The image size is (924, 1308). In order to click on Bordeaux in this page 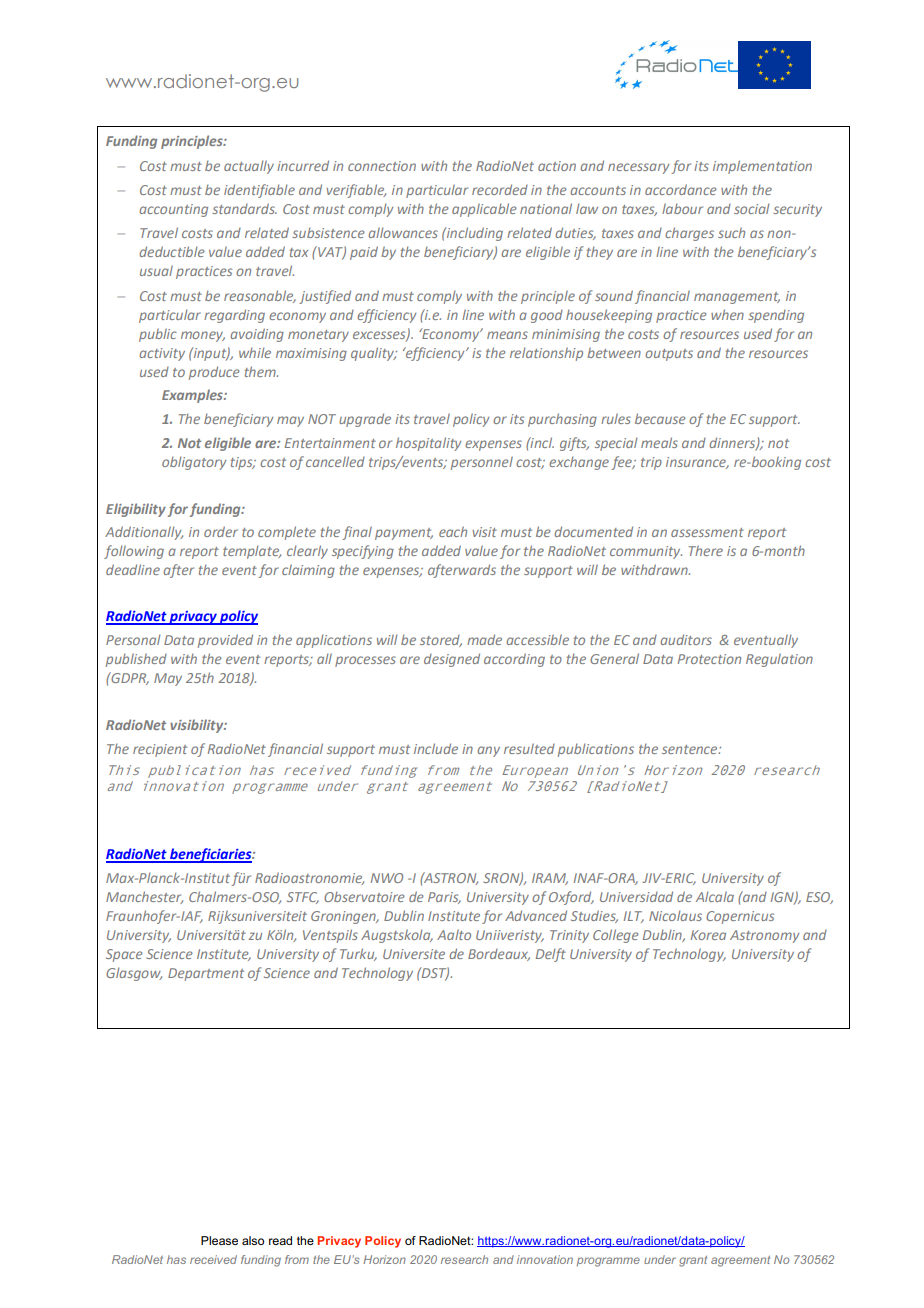, I will do `click(499, 955)`.
